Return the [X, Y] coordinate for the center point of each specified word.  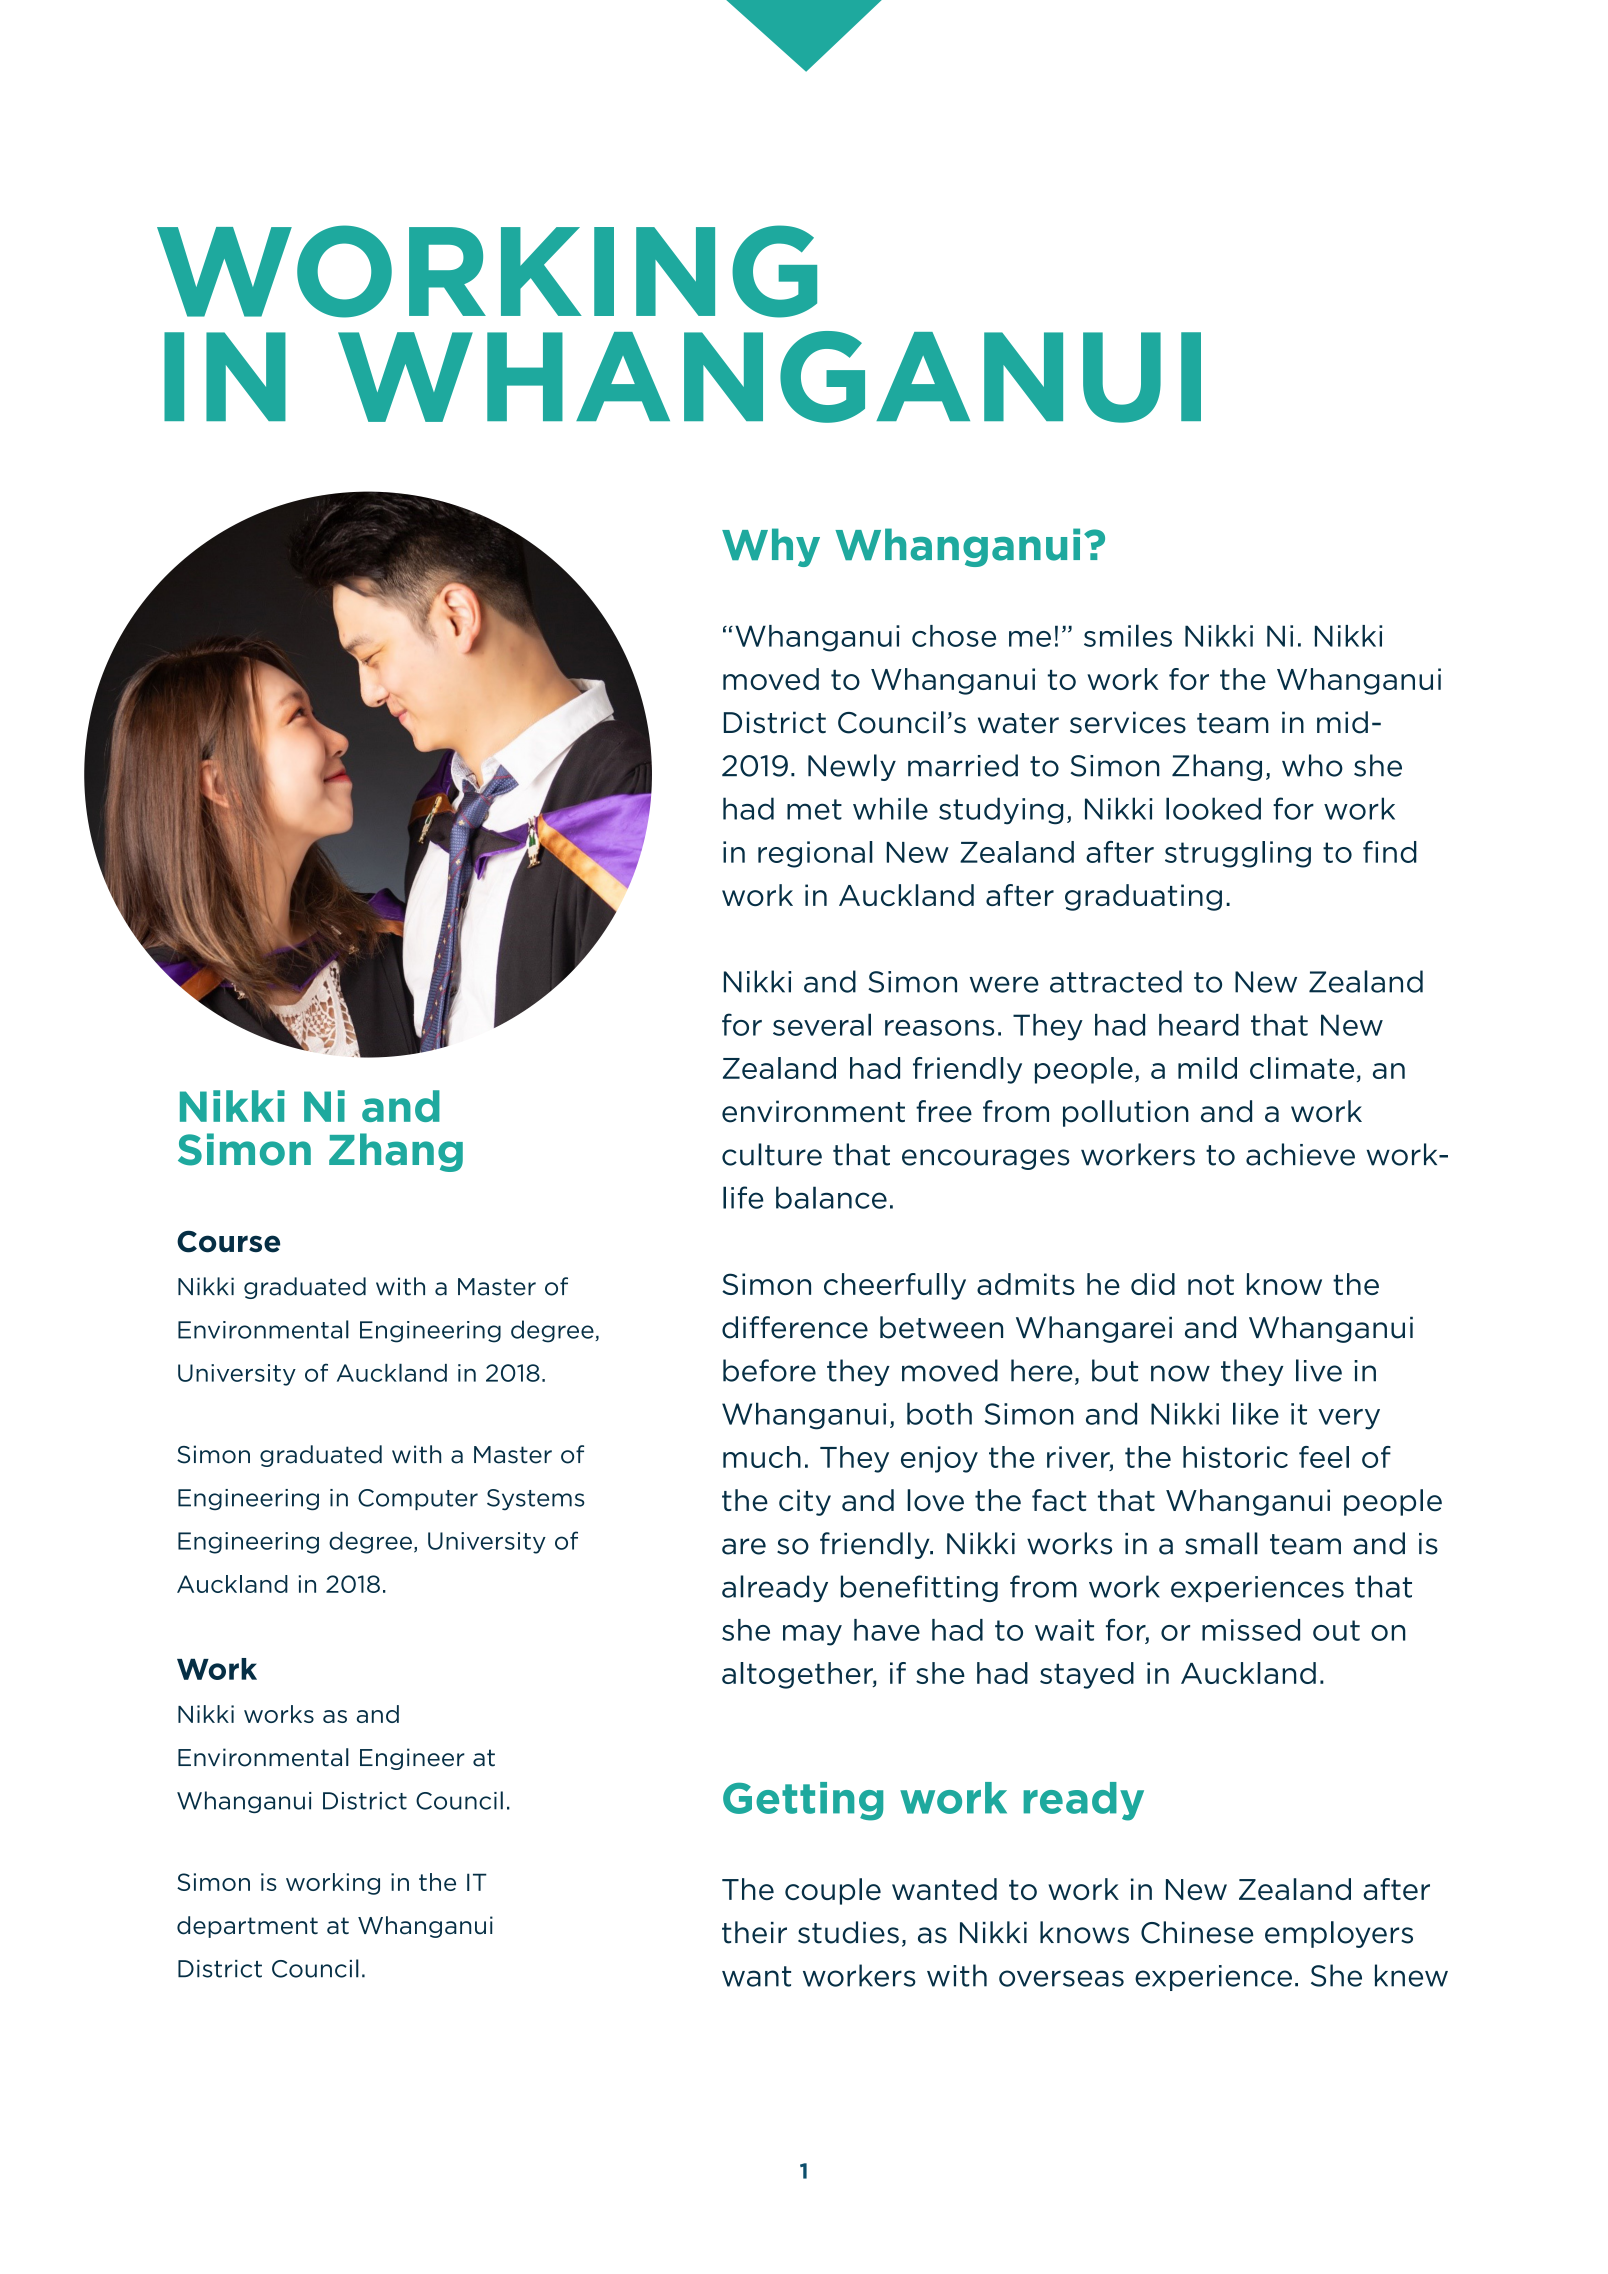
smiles [1128, 635]
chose [954, 636]
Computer [418, 1499]
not [1211, 1285]
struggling [1238, 854]
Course [228, 1241]
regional [815, 854]
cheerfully [895, 1286]
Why [771, 547]
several [822, 1024]
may [812, 1635]
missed [1251, 1630]
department [247, 1927]
